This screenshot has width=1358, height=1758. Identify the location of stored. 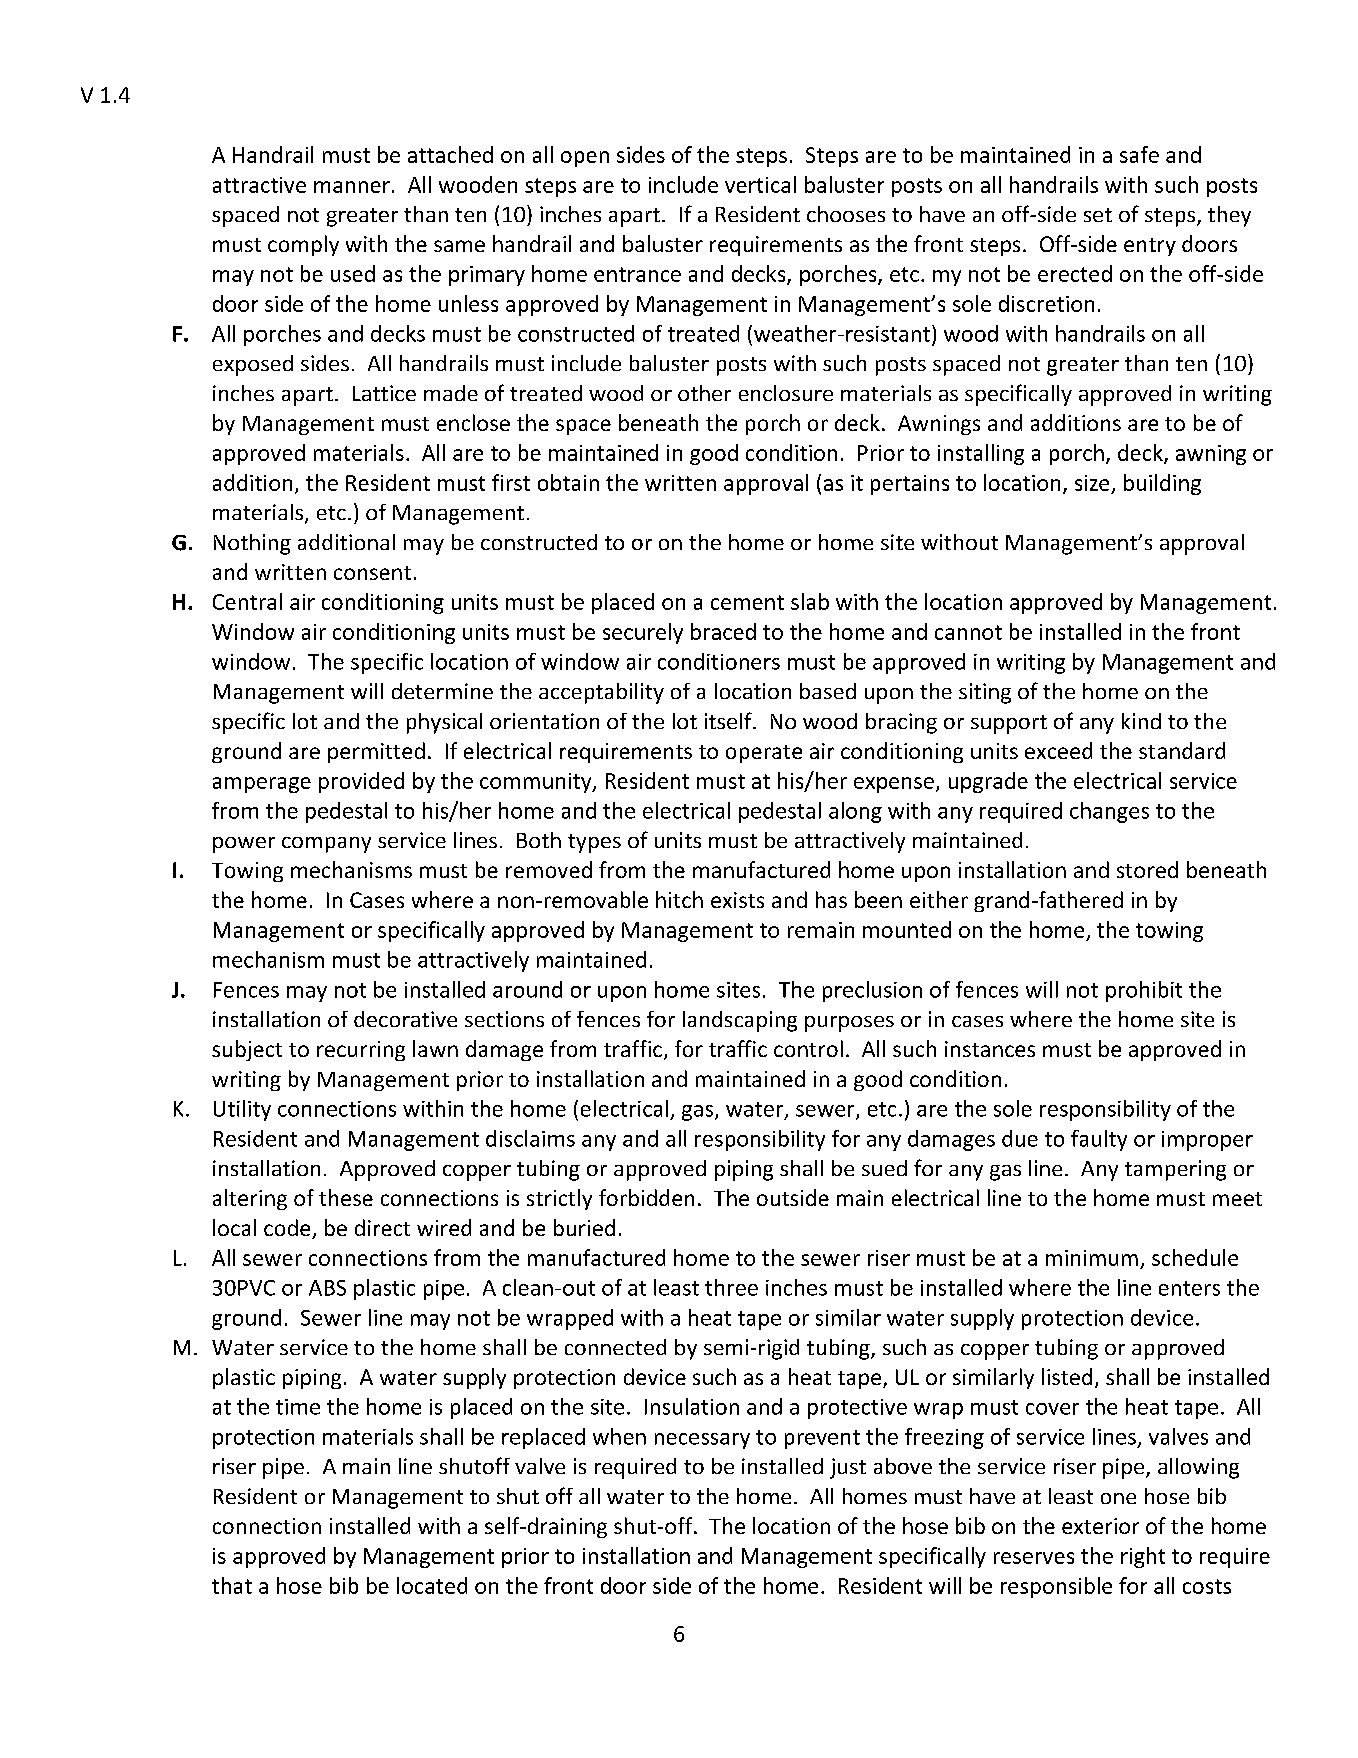
(1147, 869).
